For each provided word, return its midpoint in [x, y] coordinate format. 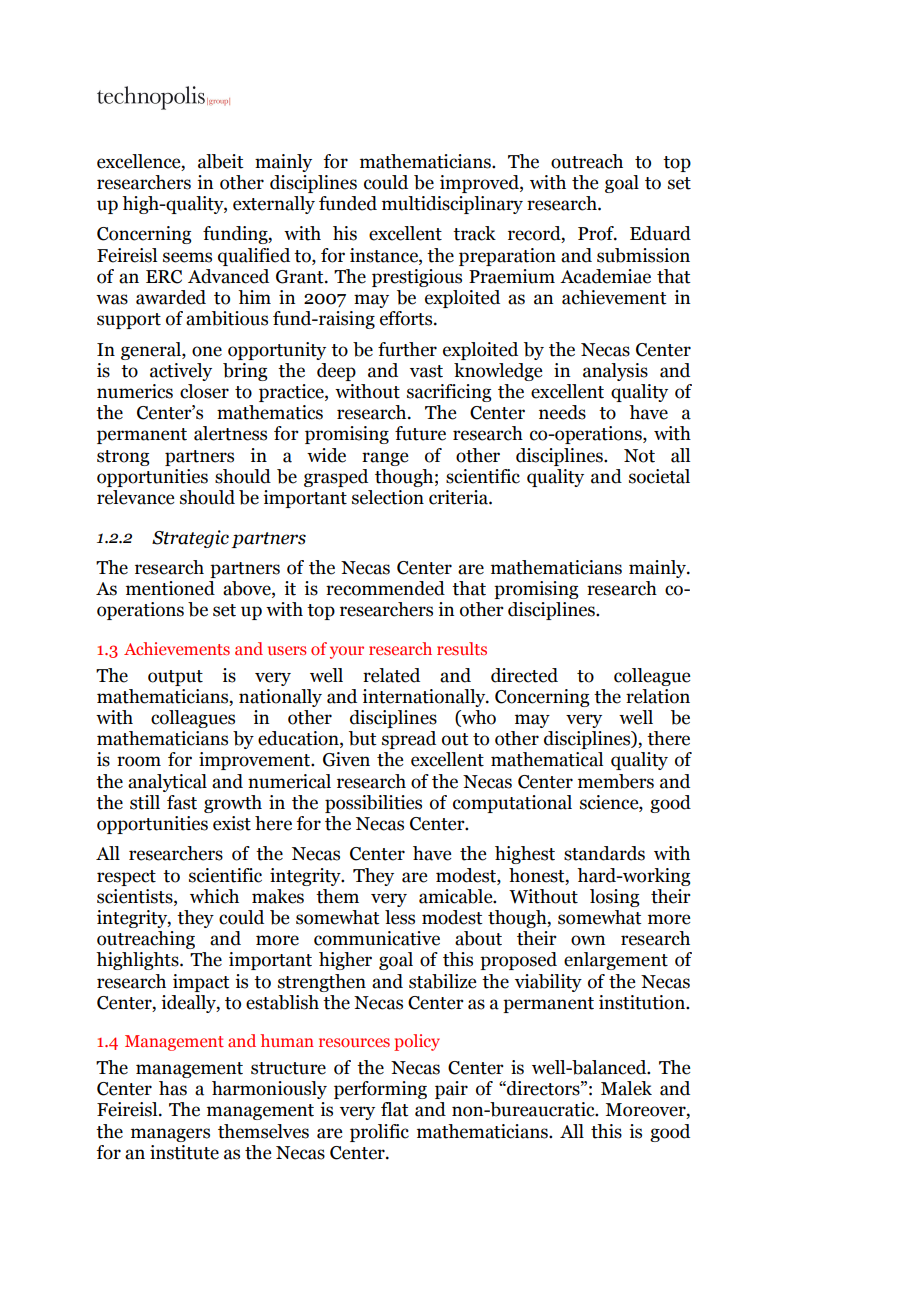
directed [524, 675]
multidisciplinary [452, 205]
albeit [221, 161]
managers [170, 1135]
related [391, 675]
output [175, 678]
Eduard [660, 233]
